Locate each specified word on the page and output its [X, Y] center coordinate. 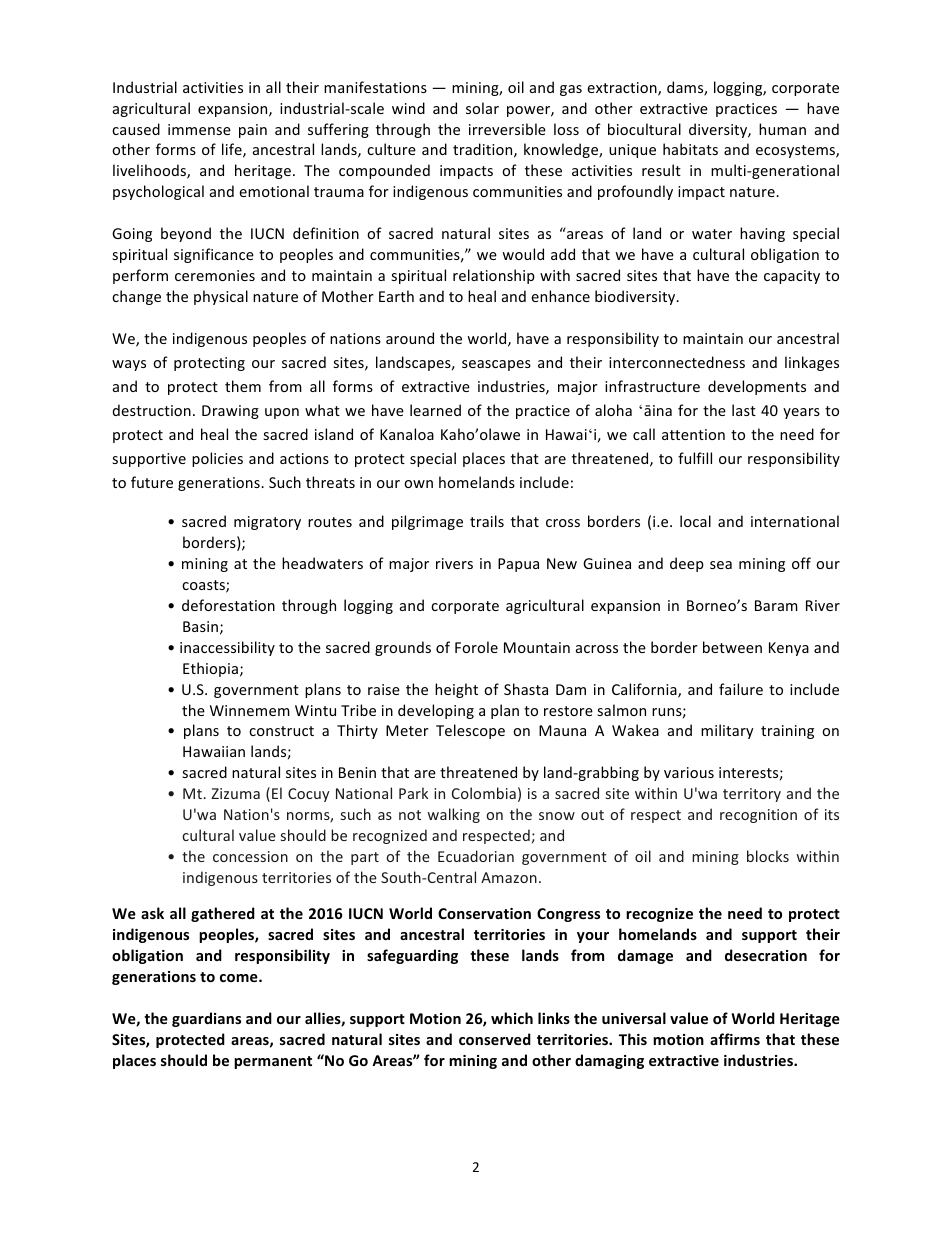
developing [436, 711]
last [744, 410]
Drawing [230, 412]
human [782, 129]
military [727, 731]
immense [199, 129]
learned [435, 410]
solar [482, 108]
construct [281, 731]
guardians [206, 1019]
